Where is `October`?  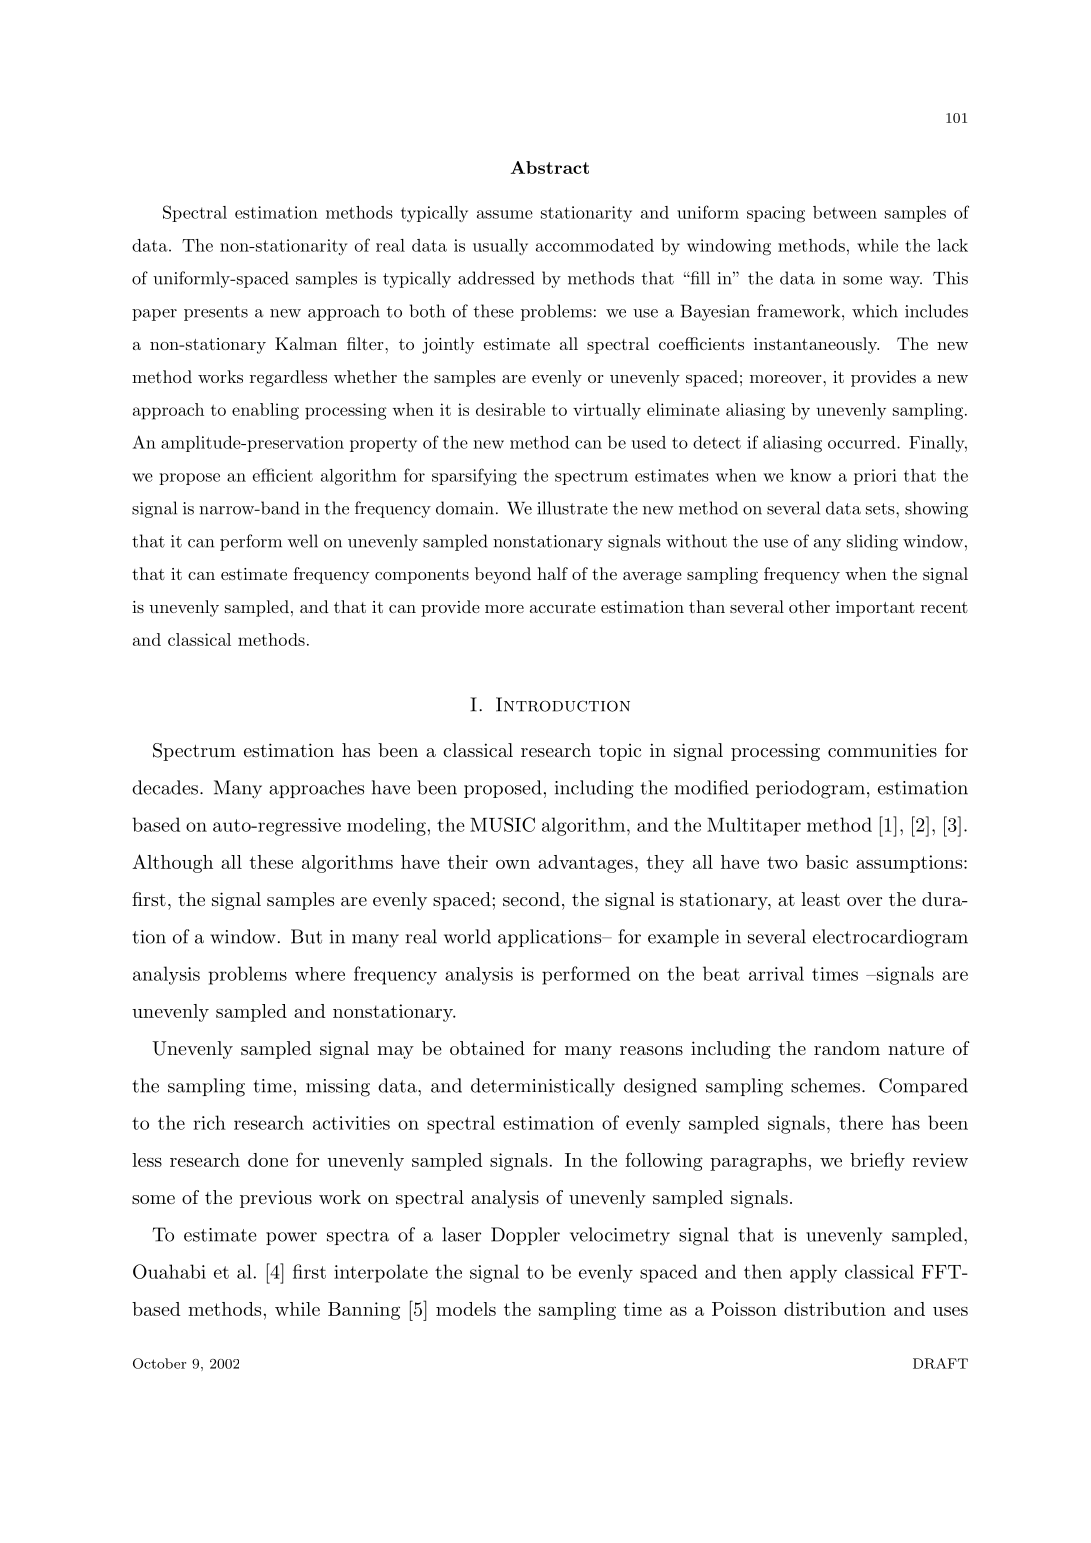
October is located at coordinates (159, 1363).
